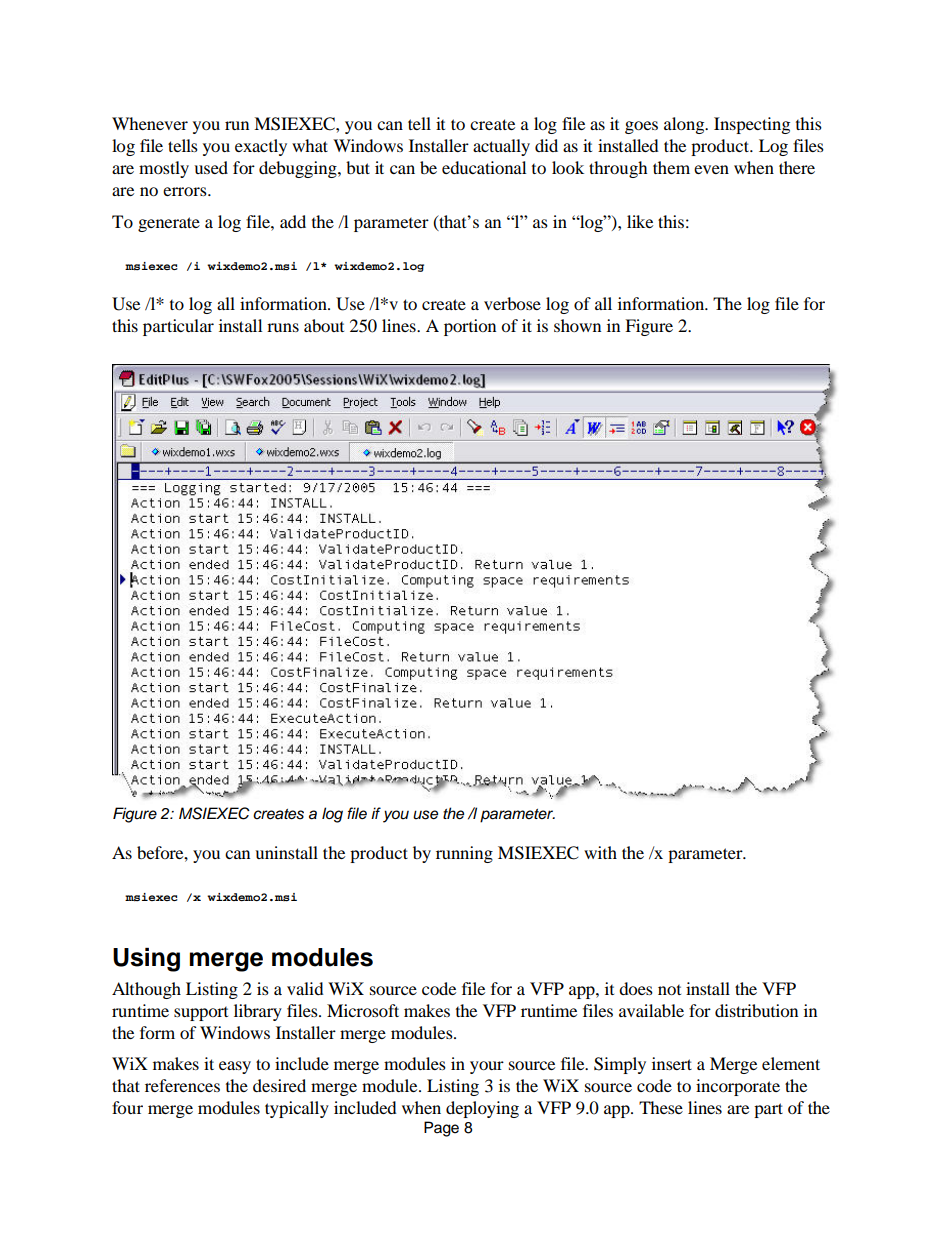  I want to click on runs, so click(283, 327).
